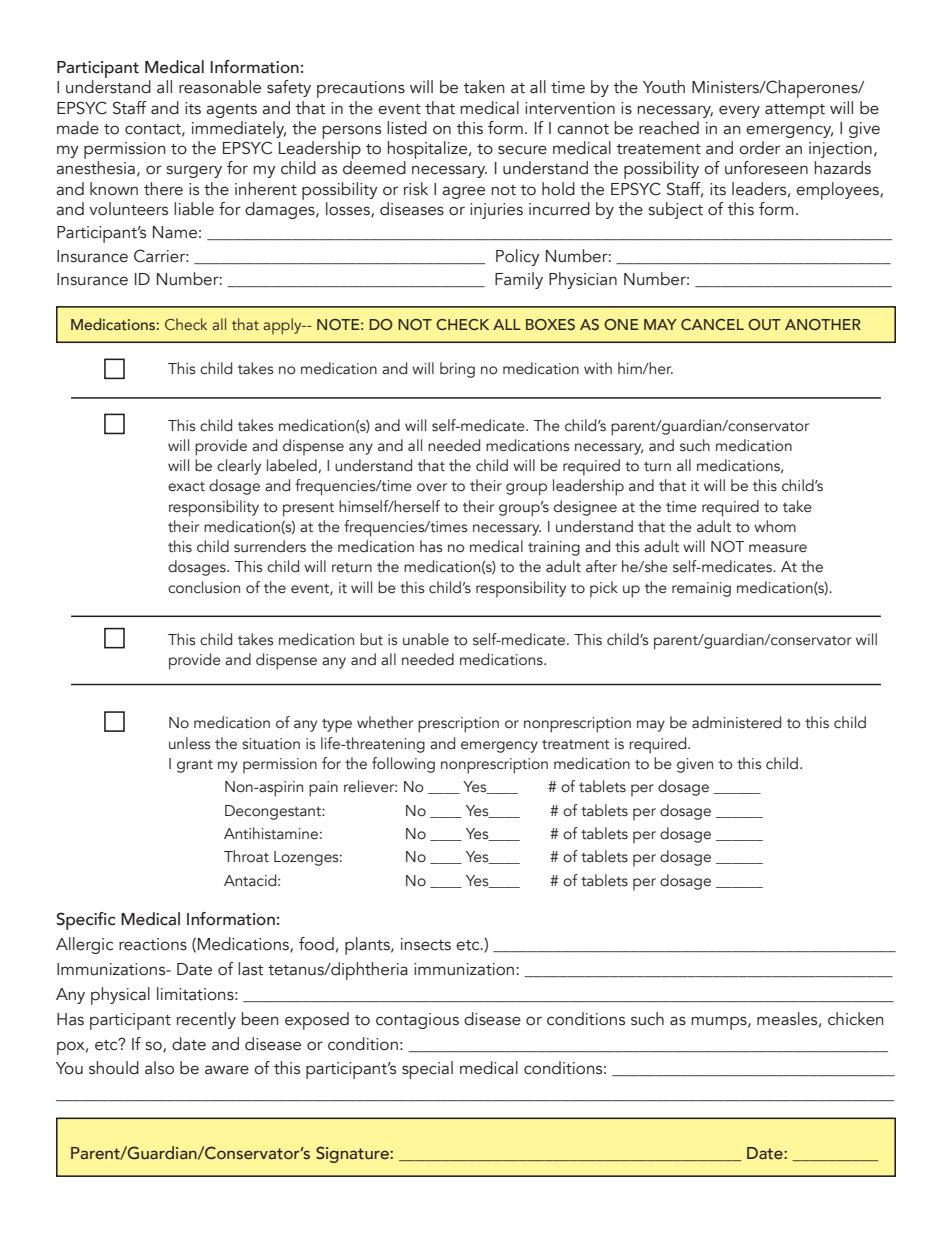 The width and height of the page is (952, 1233). Describe the element at coordinates (736, 722) in the page. I see `administered` at that location.
